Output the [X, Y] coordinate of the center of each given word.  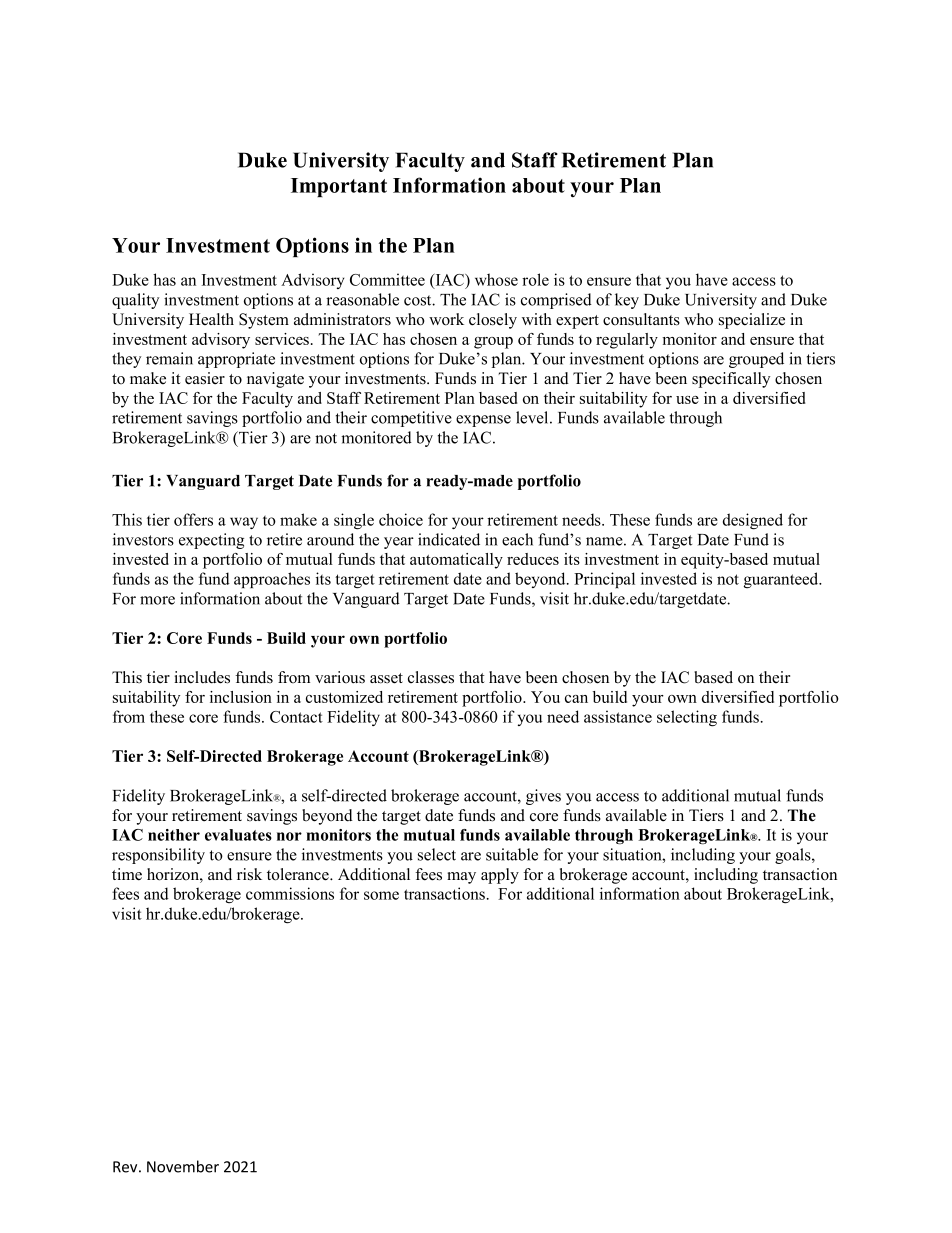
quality [135, 301]
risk [249, 874]
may [461, 878]
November [183, 1166]
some [381, 895]
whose [496, 279]
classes [431, 677]
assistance [618, 716]
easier [205, 378]
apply [500, 876]
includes [202, 677]
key [627, 301]
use [687, 400]
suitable [512, 854]
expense [483, 421]
